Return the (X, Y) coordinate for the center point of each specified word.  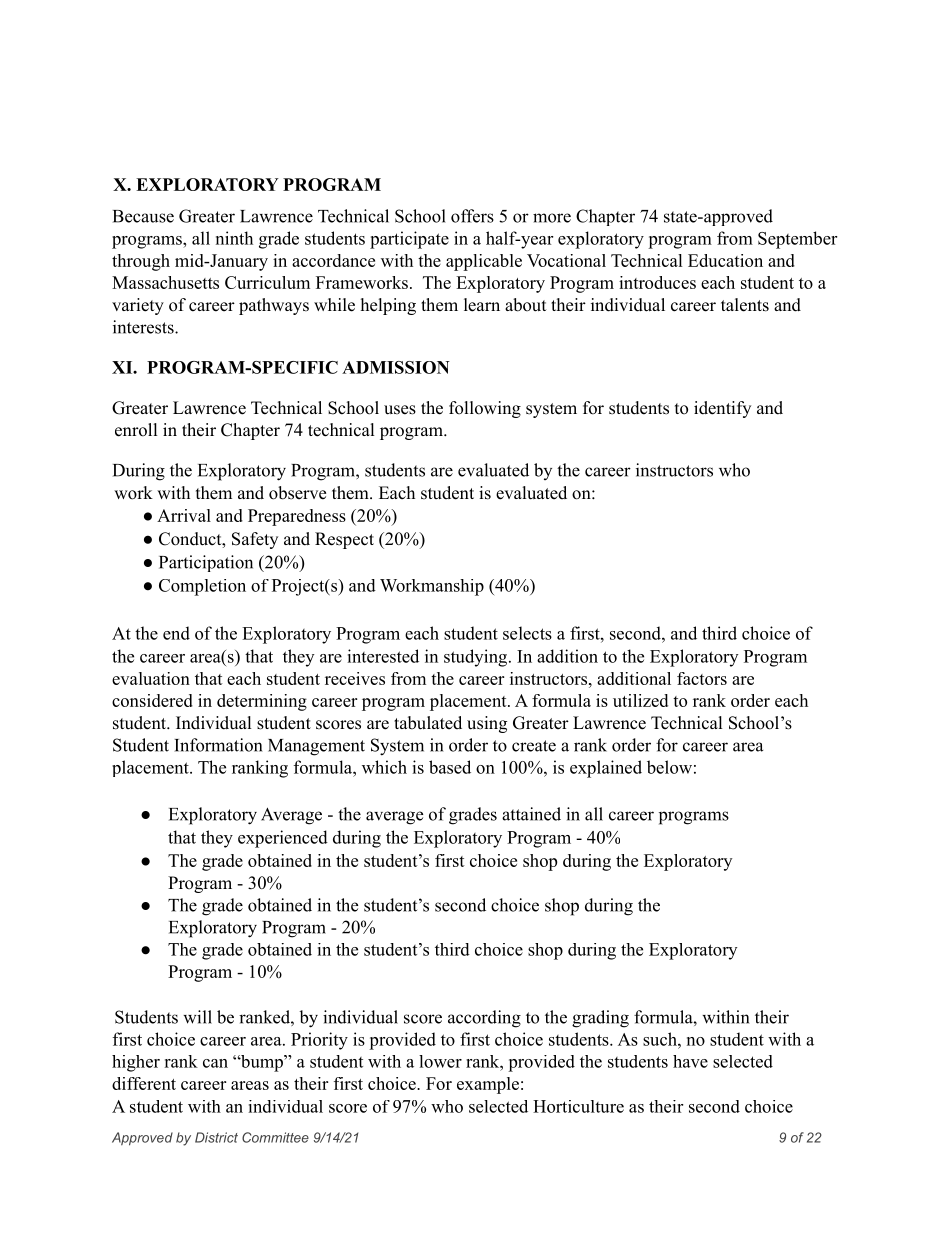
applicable (484, 262)
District (216, 1137)
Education (725, 260)
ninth (234, 238)
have (690, 1061)
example (488, 1085)
